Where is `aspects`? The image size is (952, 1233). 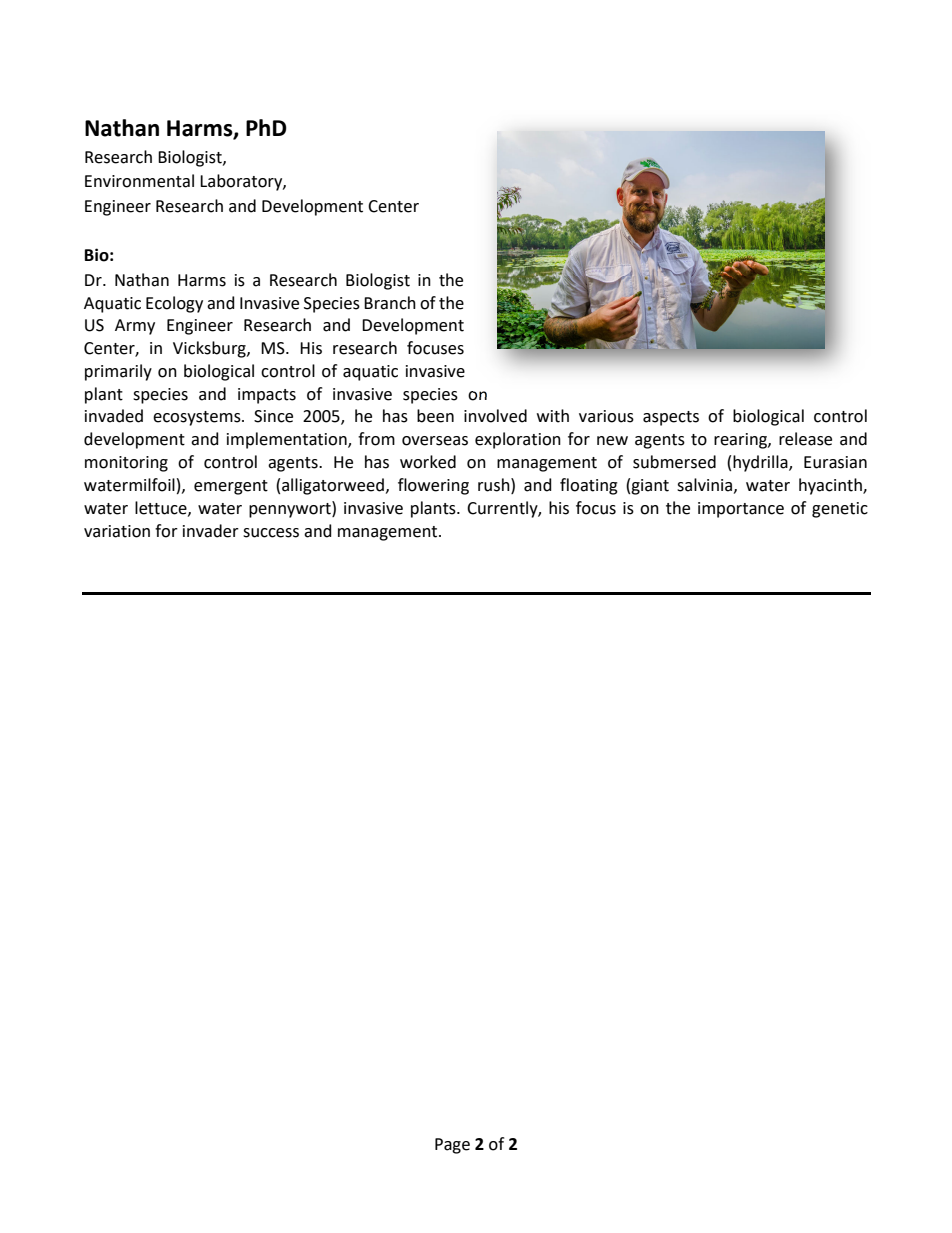 aspects is located at coordinates (671, 418).
